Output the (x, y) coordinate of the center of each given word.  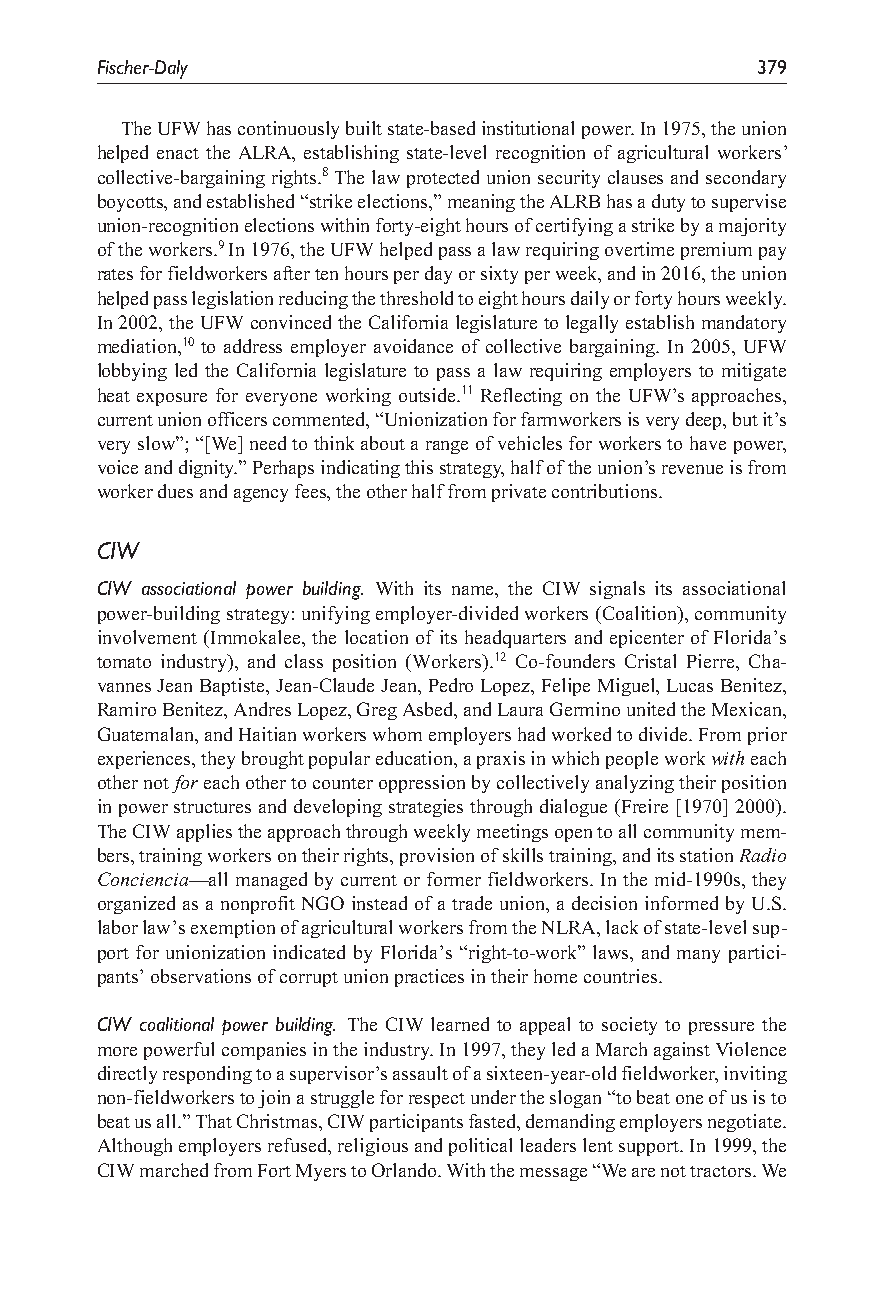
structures (212, 807)
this (419, 467)
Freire (643, 806)
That (214, 1121)
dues (175, 491)
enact (178, 153)
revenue (692, 469)
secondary (746, 179)
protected (443, 179)
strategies (426, 808)
